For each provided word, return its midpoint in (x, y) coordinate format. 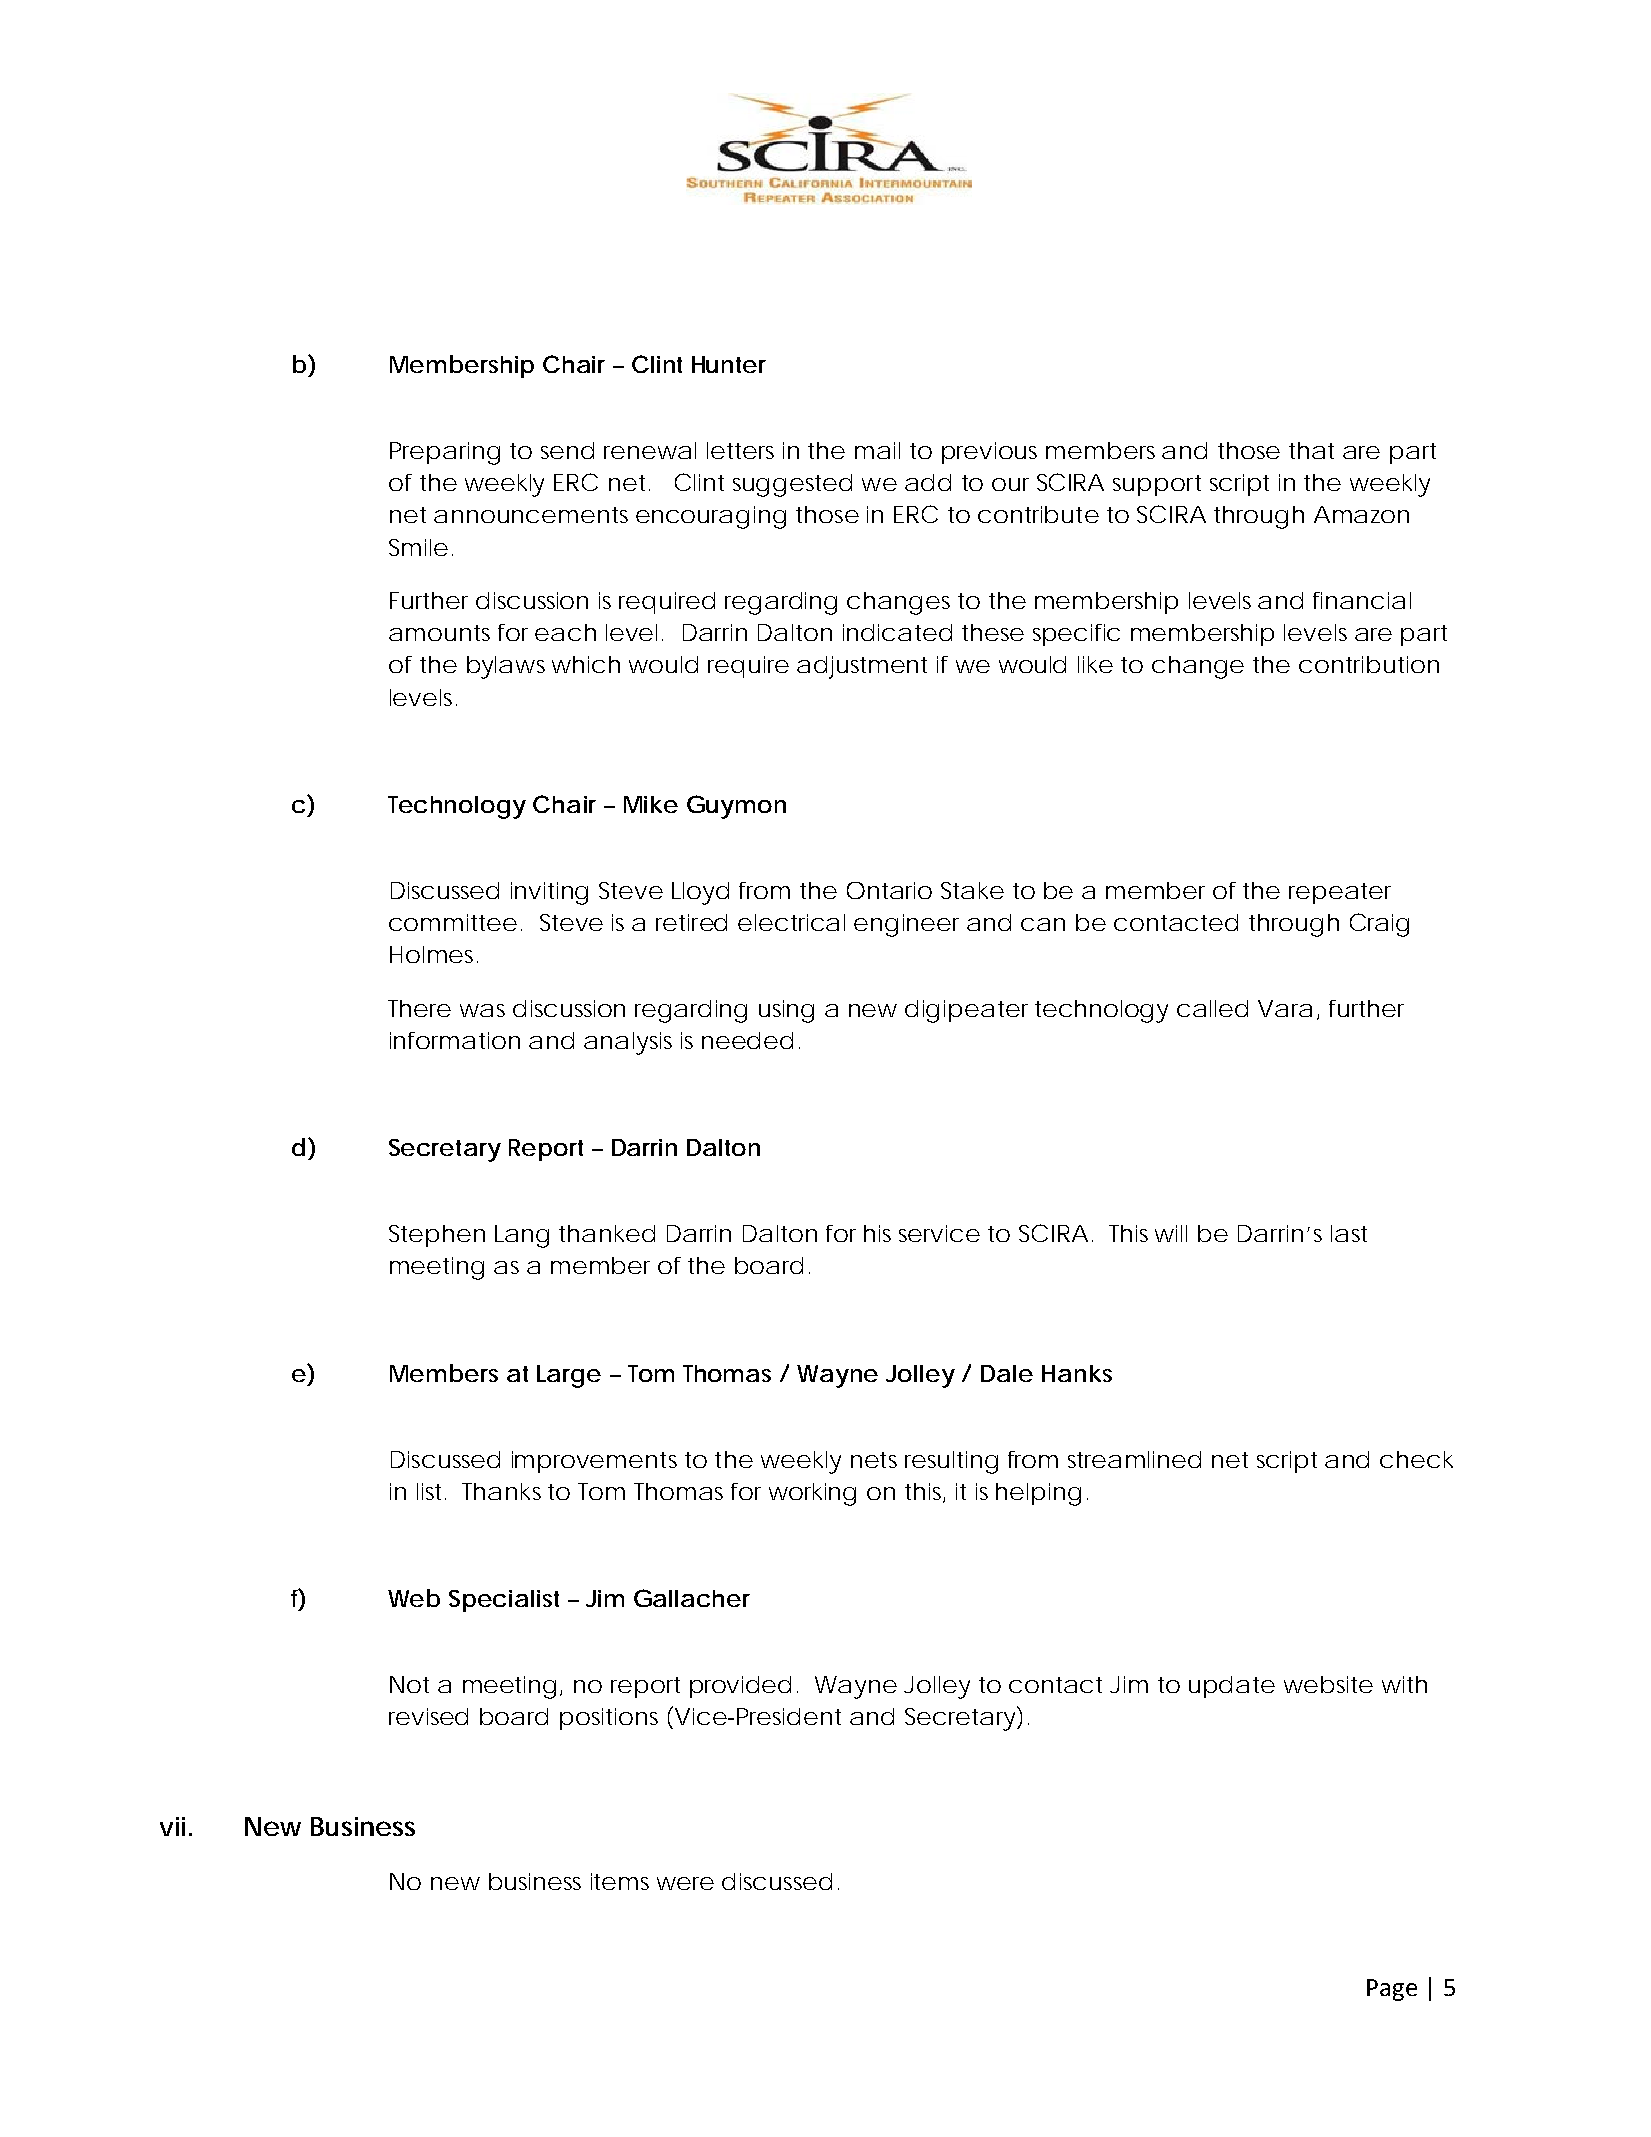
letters (740, 450)
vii (172, 1826)
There (419, 1008)
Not (409, 1684)
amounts (439, 633)
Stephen (437, 1236)
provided (740, 1687)
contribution (1369, 664)
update (1232, 1687)
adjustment (862, 667)
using (786, 1011)
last (1349, 1233)
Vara (1285, 1008)
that (1311, 450)
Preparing (445, 453)
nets (874, 1460)
